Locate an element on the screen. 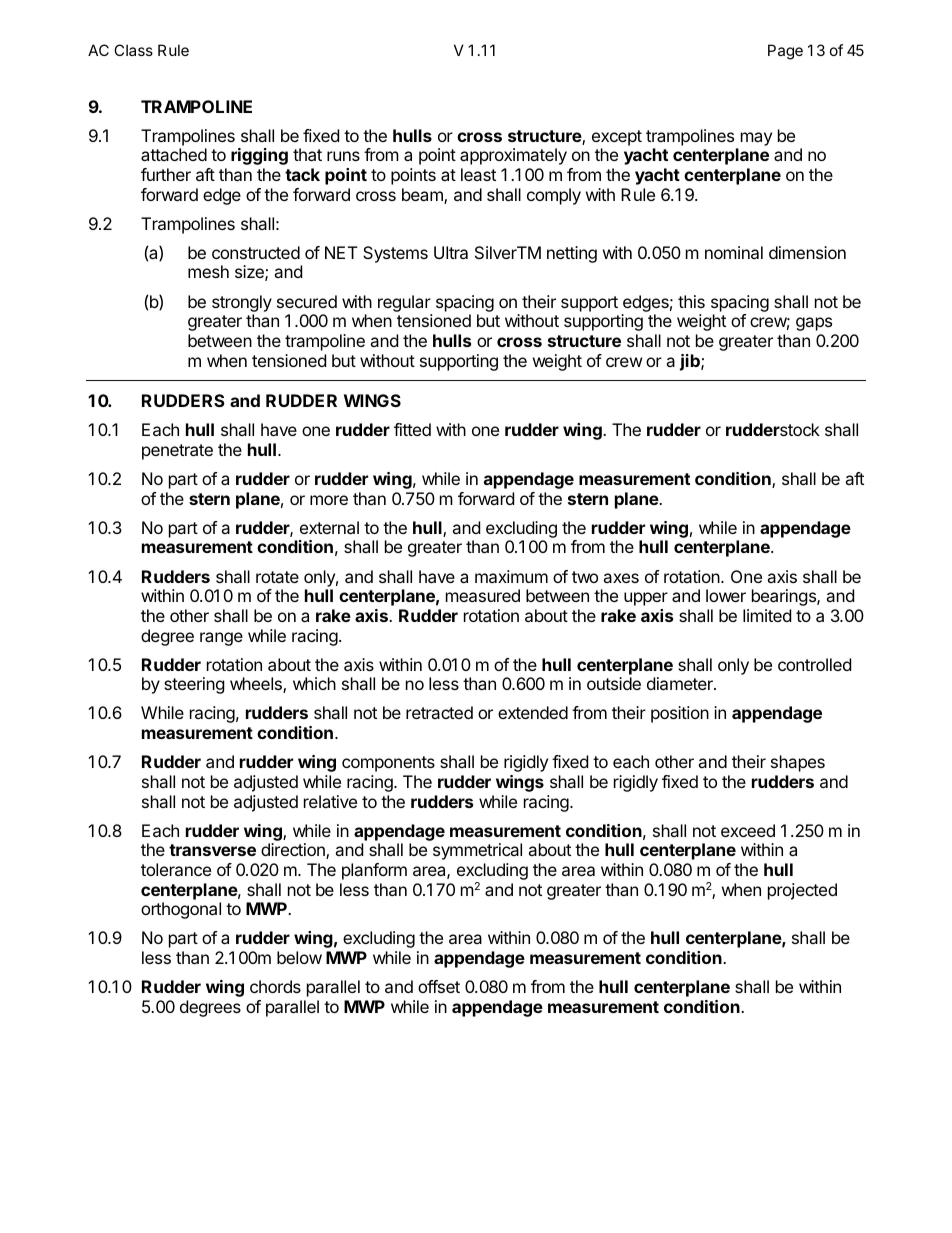  Page is located at coordinates (785, 52).
